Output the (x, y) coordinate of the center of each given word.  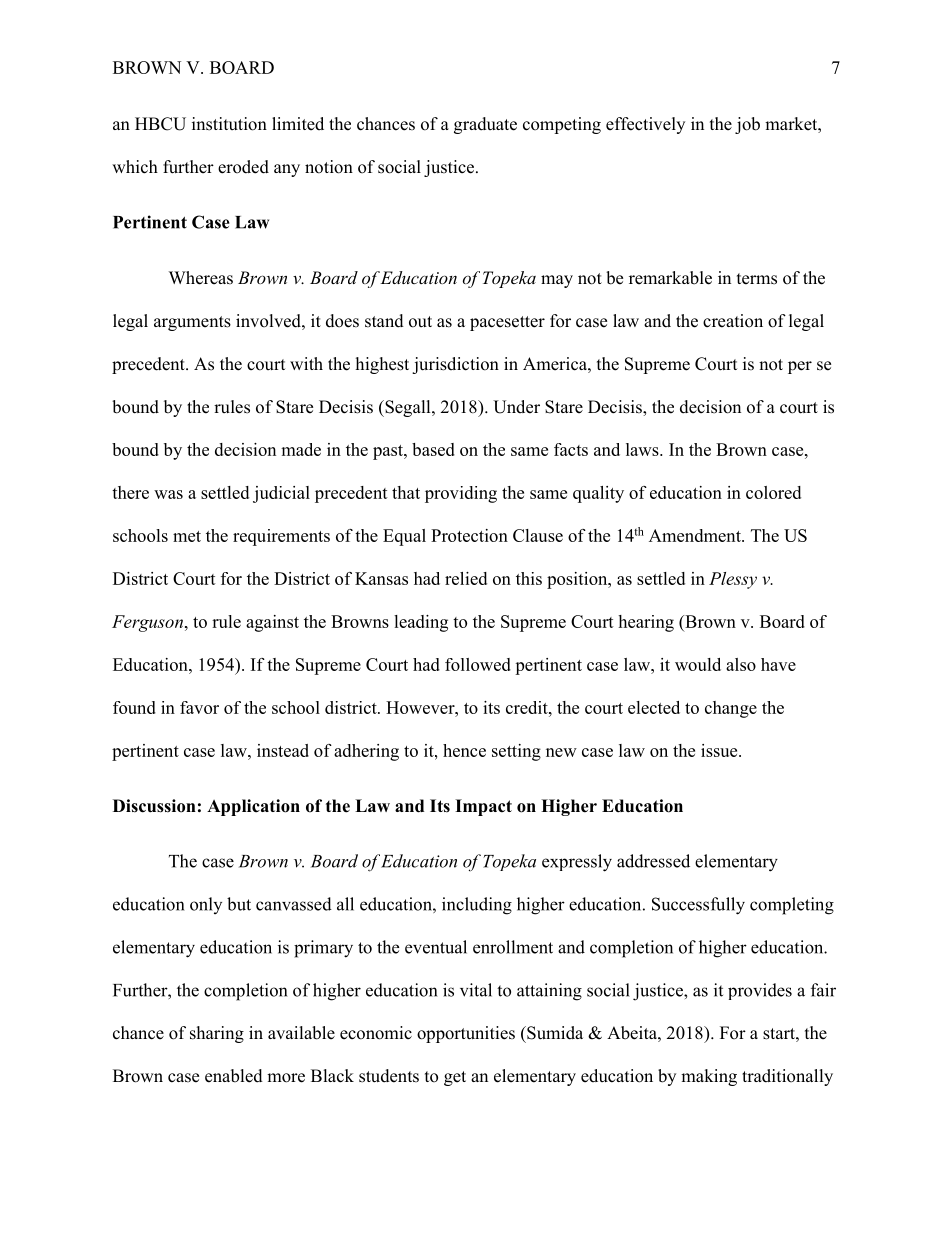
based (433, 449)
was (168, 494)
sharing (217, 1034)
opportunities (466, 1034)
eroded (243, 167)
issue (720, 750)
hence (464, 750)
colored (773, 492)
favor (199, 707)
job (747, 125)
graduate (485, 125)
